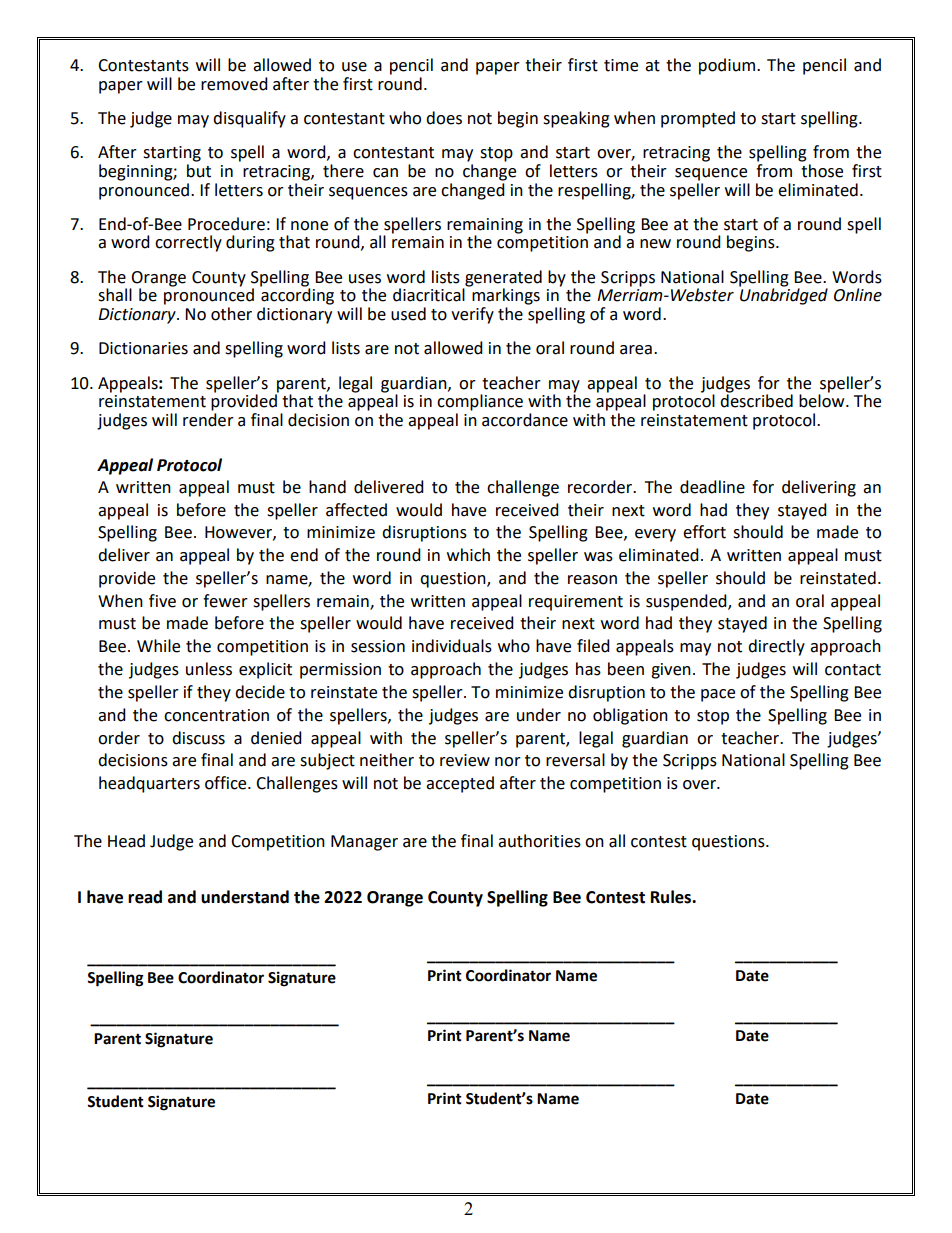 This screenshot has width=952, height=1233. Describe the element at coordinates (503, 278) in the screenshot. I see `generated` at that location.
